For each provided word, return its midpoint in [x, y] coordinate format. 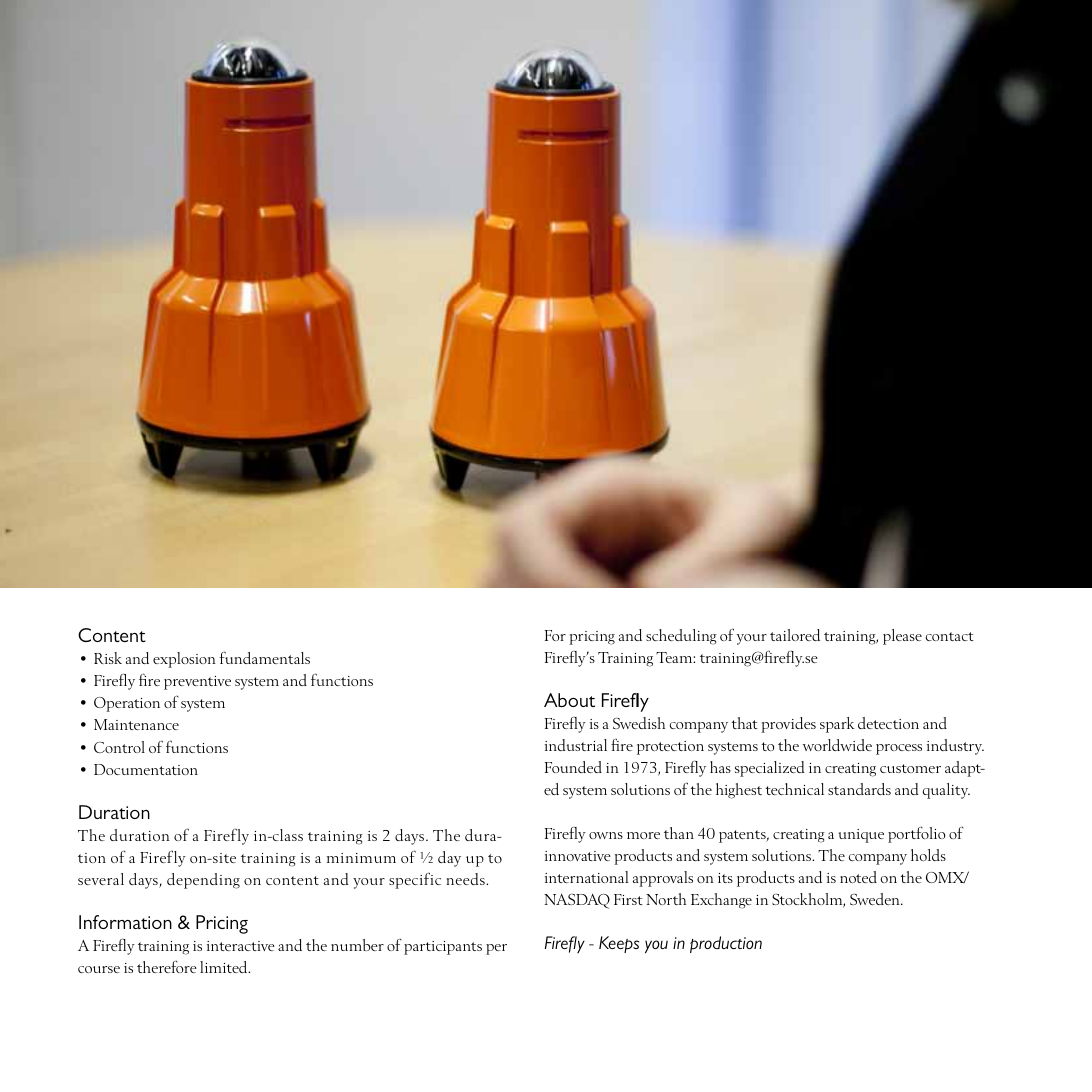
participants [443, 948]
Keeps [619, 944]
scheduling [681, 637]
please [902, 637]
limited [225, 967]
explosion [184, 660]
